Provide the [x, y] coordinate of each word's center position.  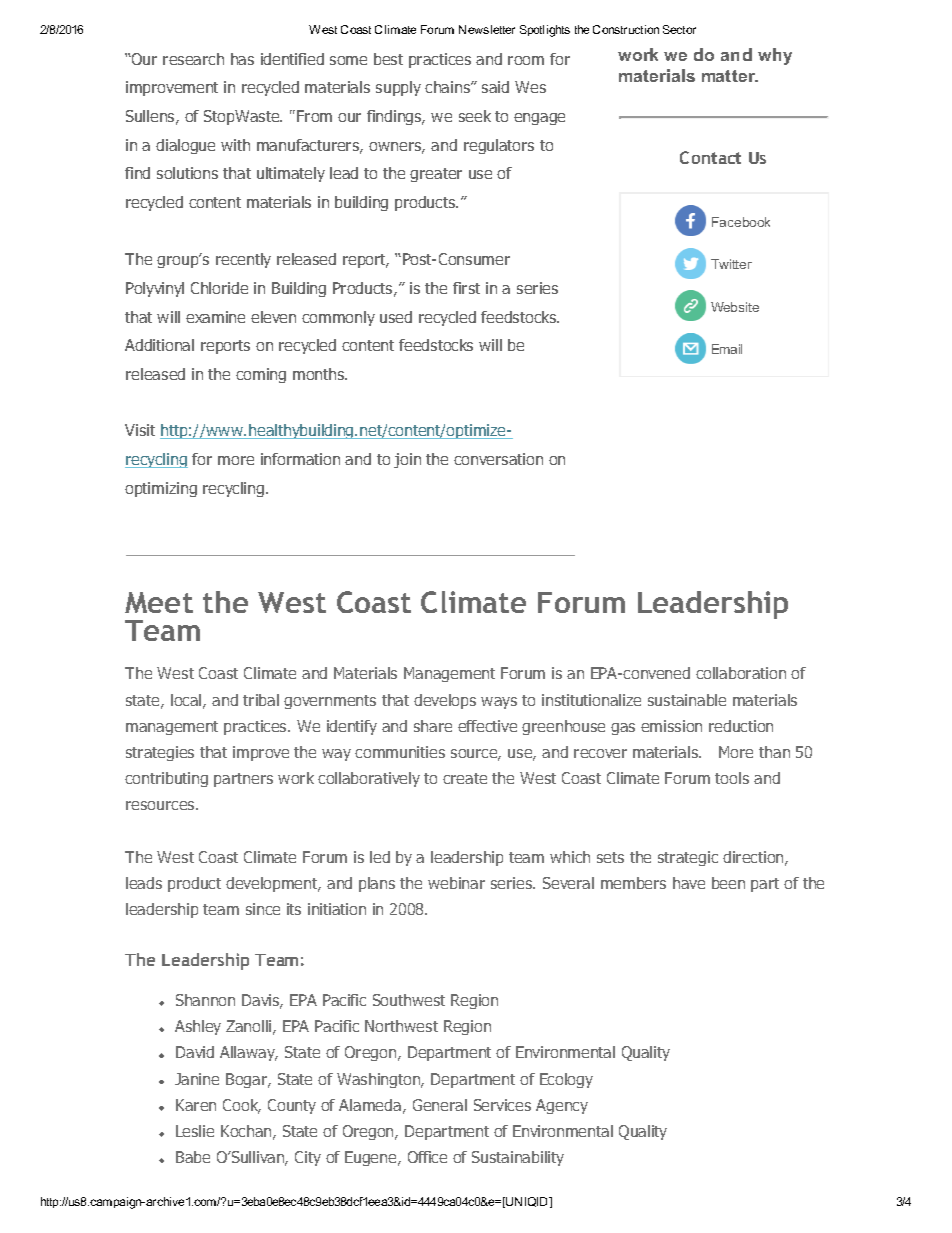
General [440, 1105]
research [193, 59]
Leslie [195, 1131]
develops [445, 701]
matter [730, 76]
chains [448, 87]
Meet [159, 602]
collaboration [741, 673]
